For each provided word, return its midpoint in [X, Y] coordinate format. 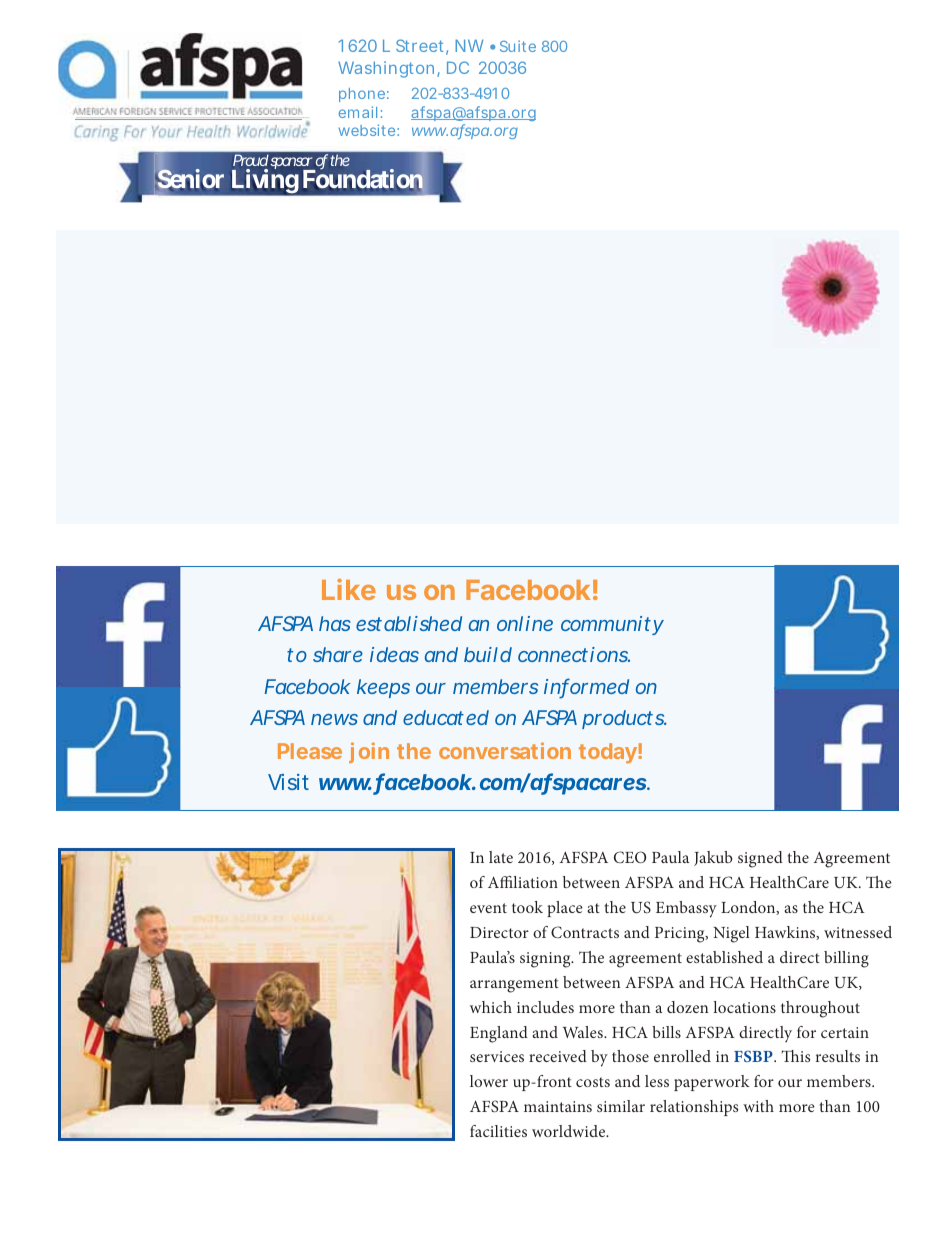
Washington [386, 69]
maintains [558, 1106]
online [525, 623]
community [612, 625]
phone [362, 95]
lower [489, 1081]
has [335, 623]
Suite [518, 46]
